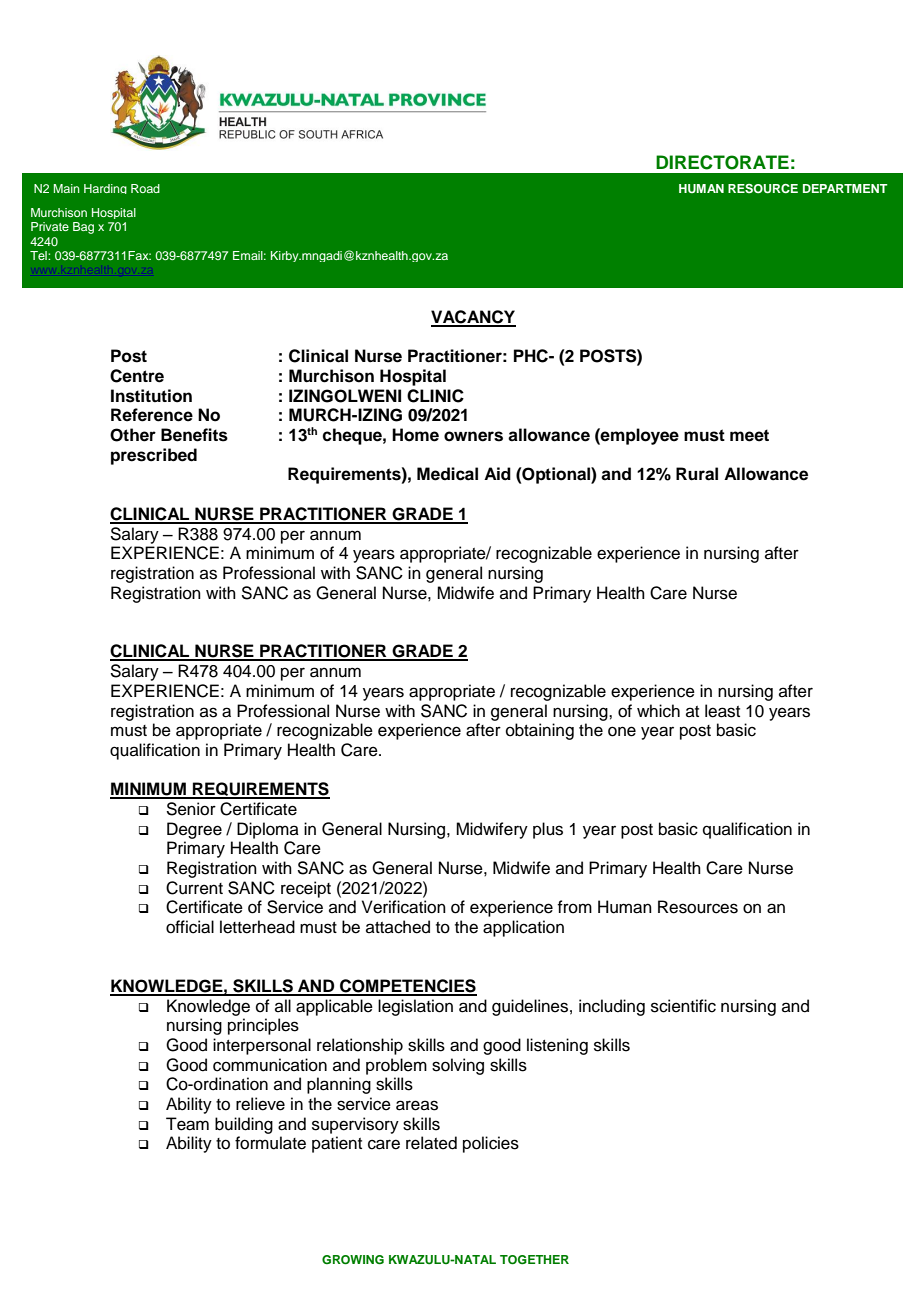 The image size is (924, 1309). I want to click on official, so click(190, 927).
